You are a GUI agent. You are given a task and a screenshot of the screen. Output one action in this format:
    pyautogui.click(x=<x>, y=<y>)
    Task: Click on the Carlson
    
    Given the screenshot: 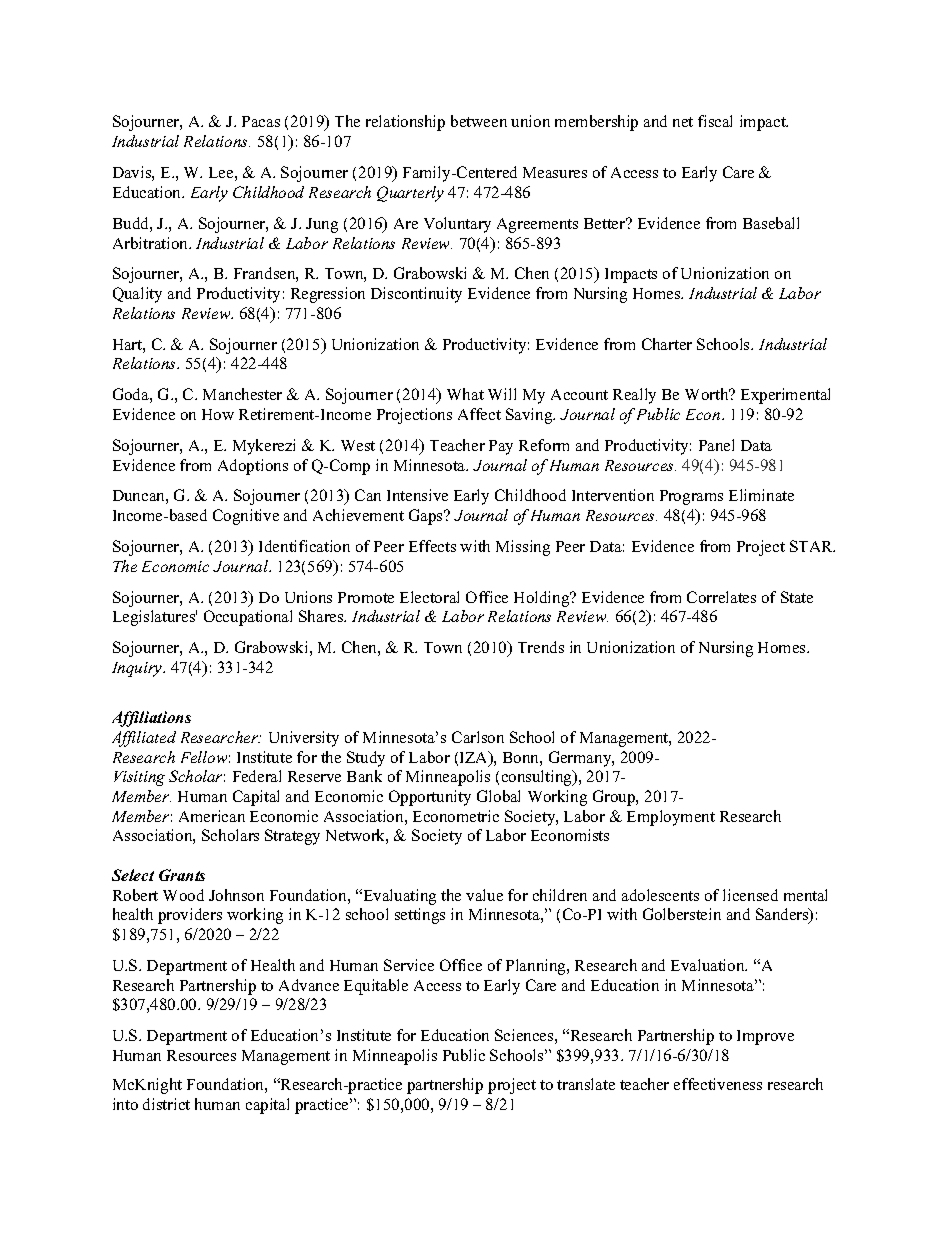 What is the action you would take?
    pyautogui.click(x=478, y=737)
